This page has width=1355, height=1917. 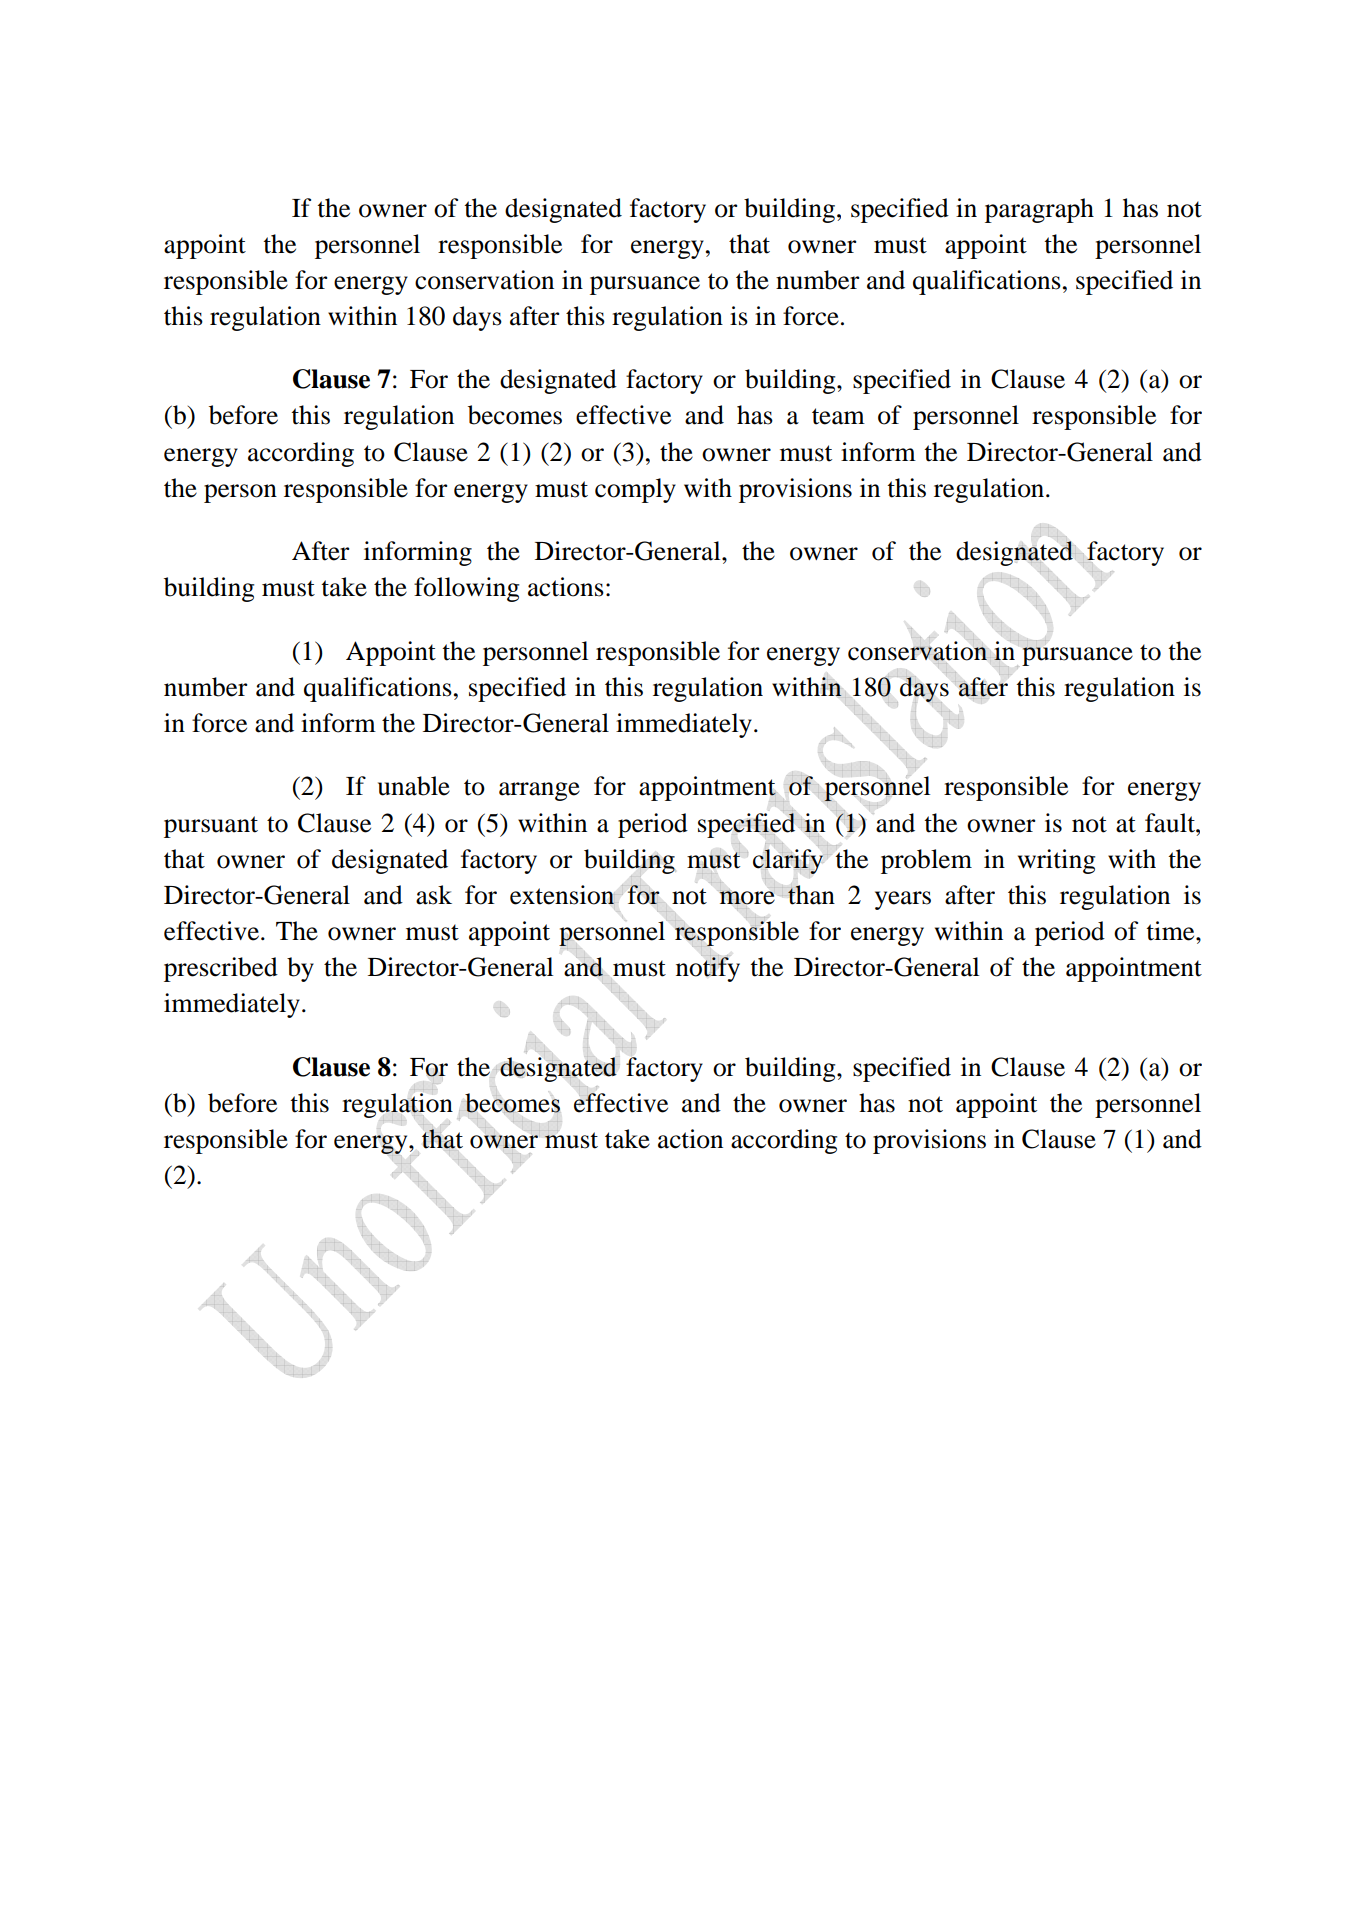 What do you see at coordinates (1171, 931) in the page?
I see `time` at bounding box center [1171, 931].
